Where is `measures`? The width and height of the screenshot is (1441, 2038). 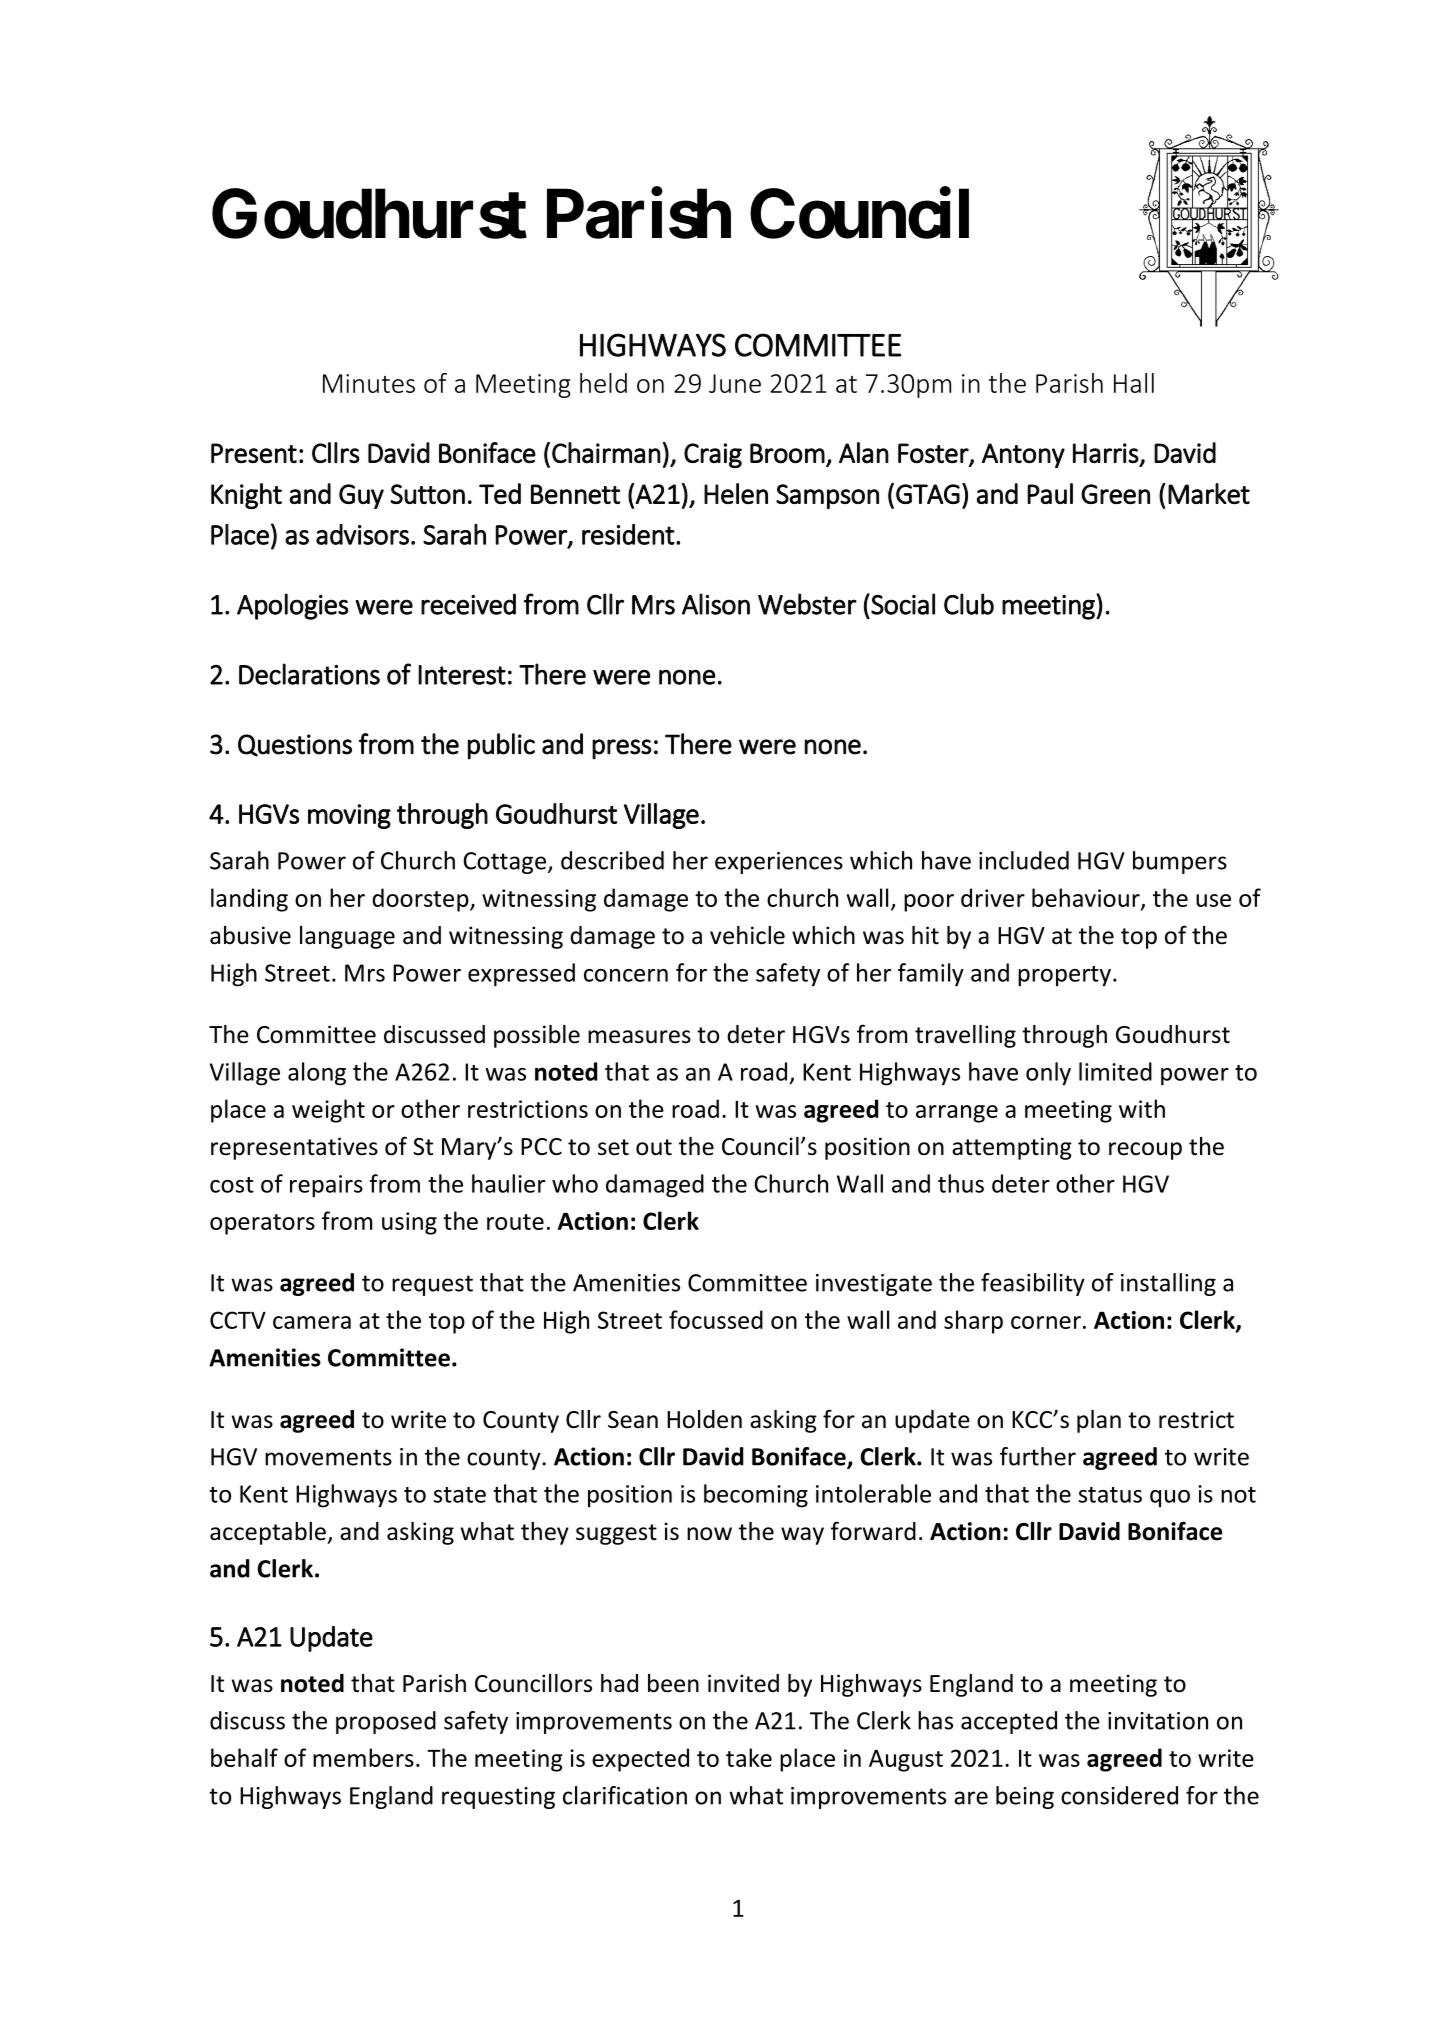
measures is located at coordinates (639, 1037).
